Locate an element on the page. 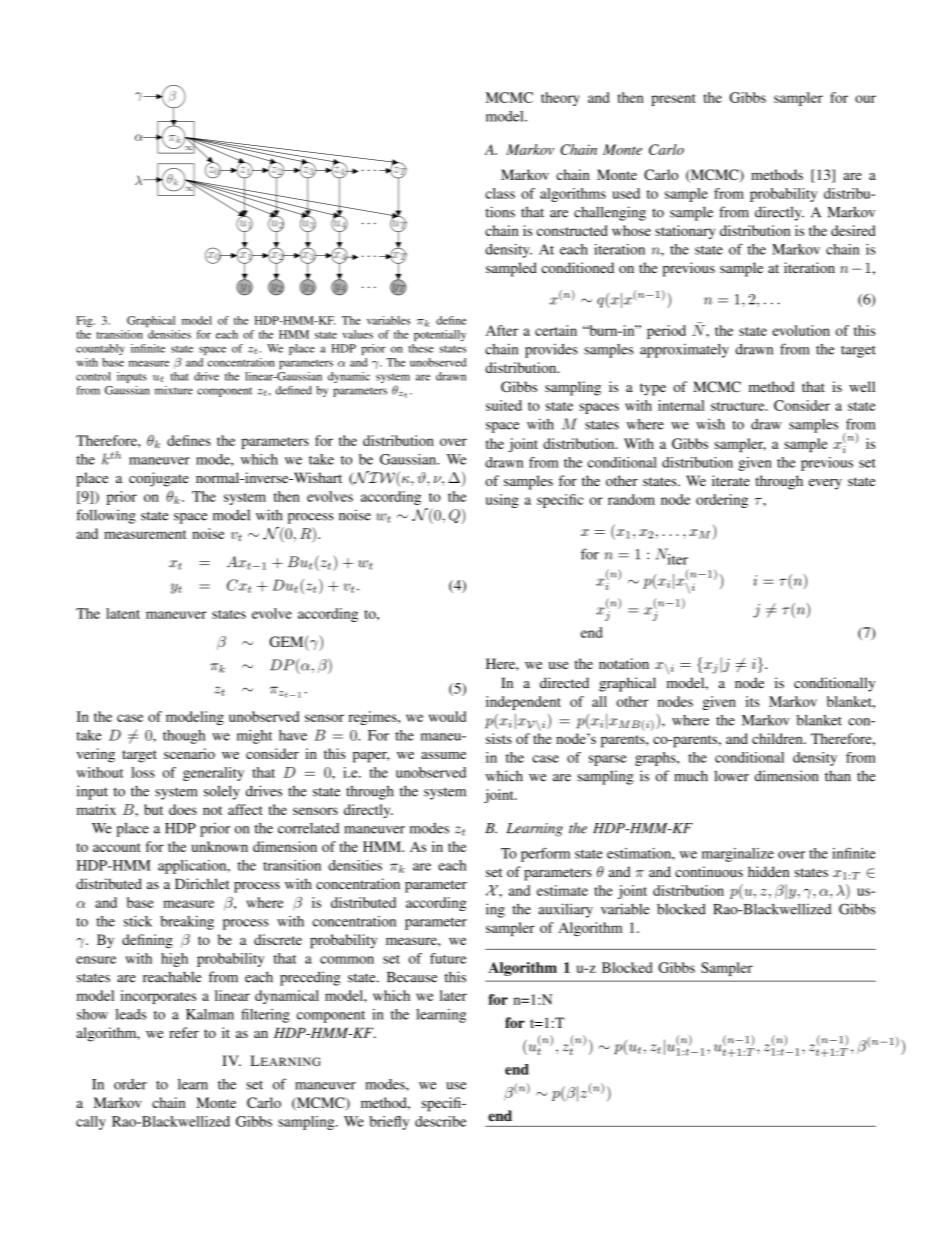 This page has height=1233, width=952. scenario is located at coordinates (189, 753).
